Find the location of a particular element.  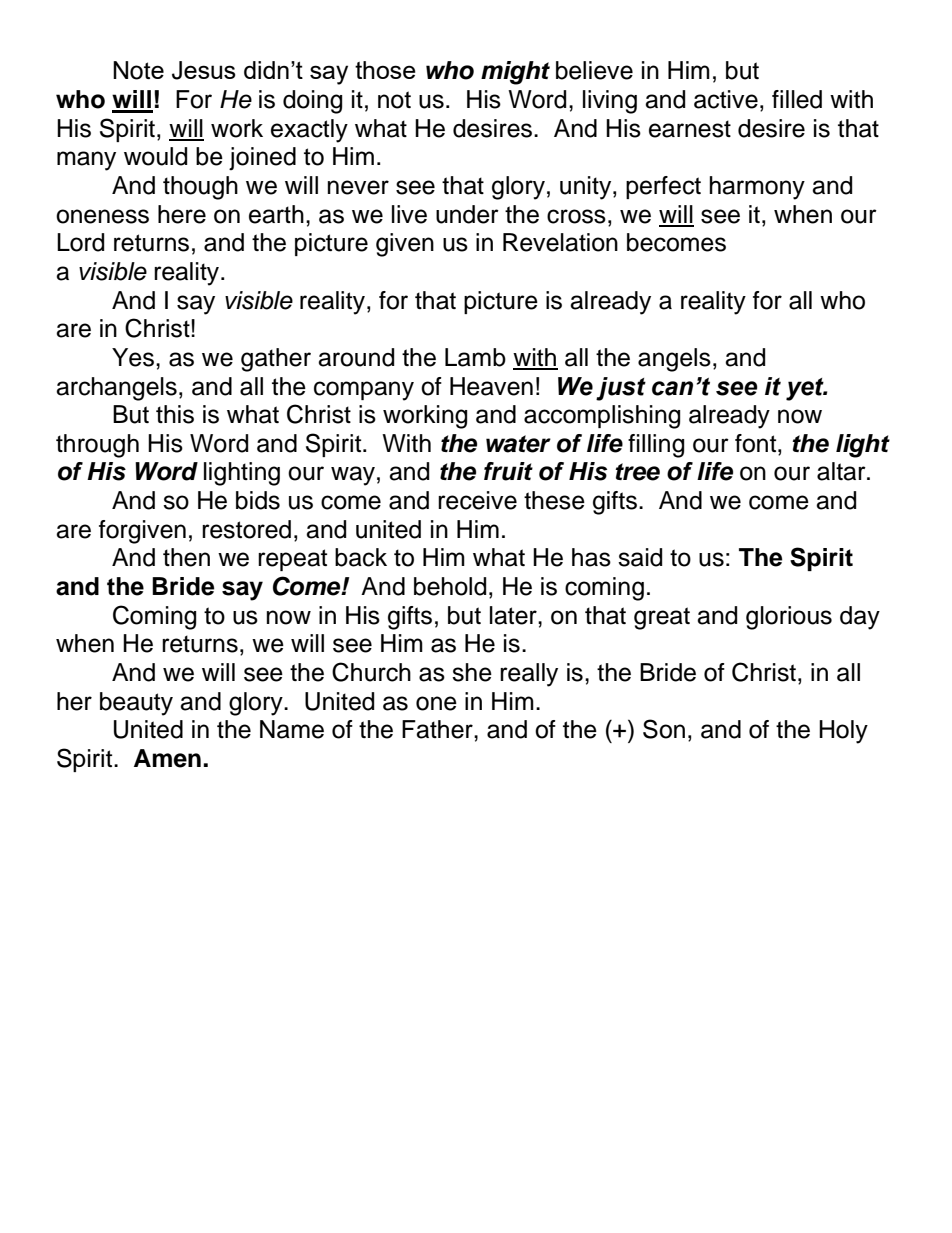

yet is located at coordinates (806, 389).
